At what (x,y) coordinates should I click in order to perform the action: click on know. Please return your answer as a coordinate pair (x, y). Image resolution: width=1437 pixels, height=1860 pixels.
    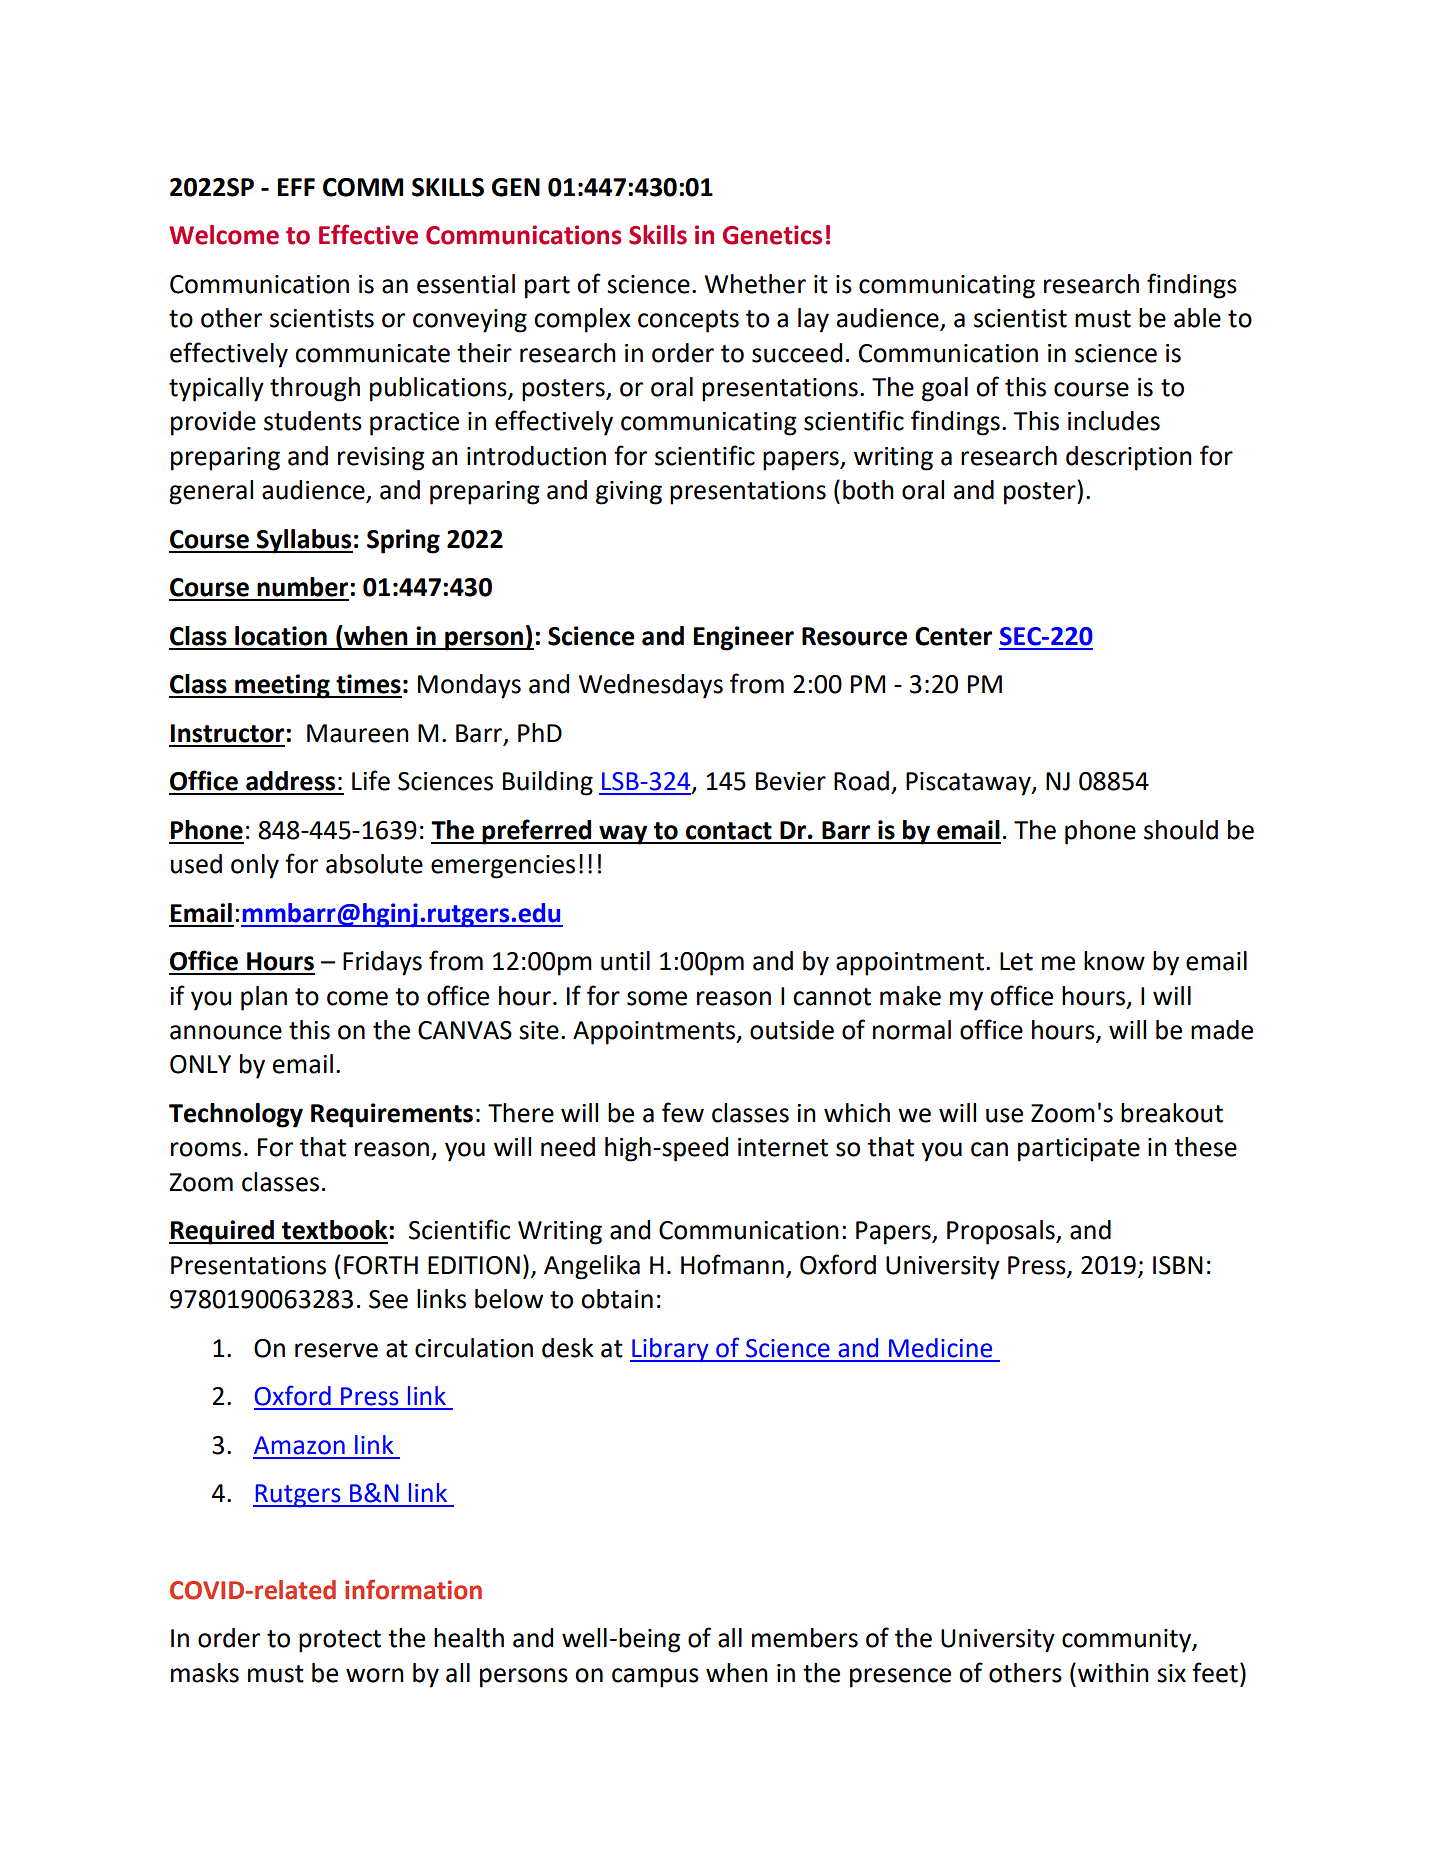
    Looking at the image, I should click on (1114, 961).
